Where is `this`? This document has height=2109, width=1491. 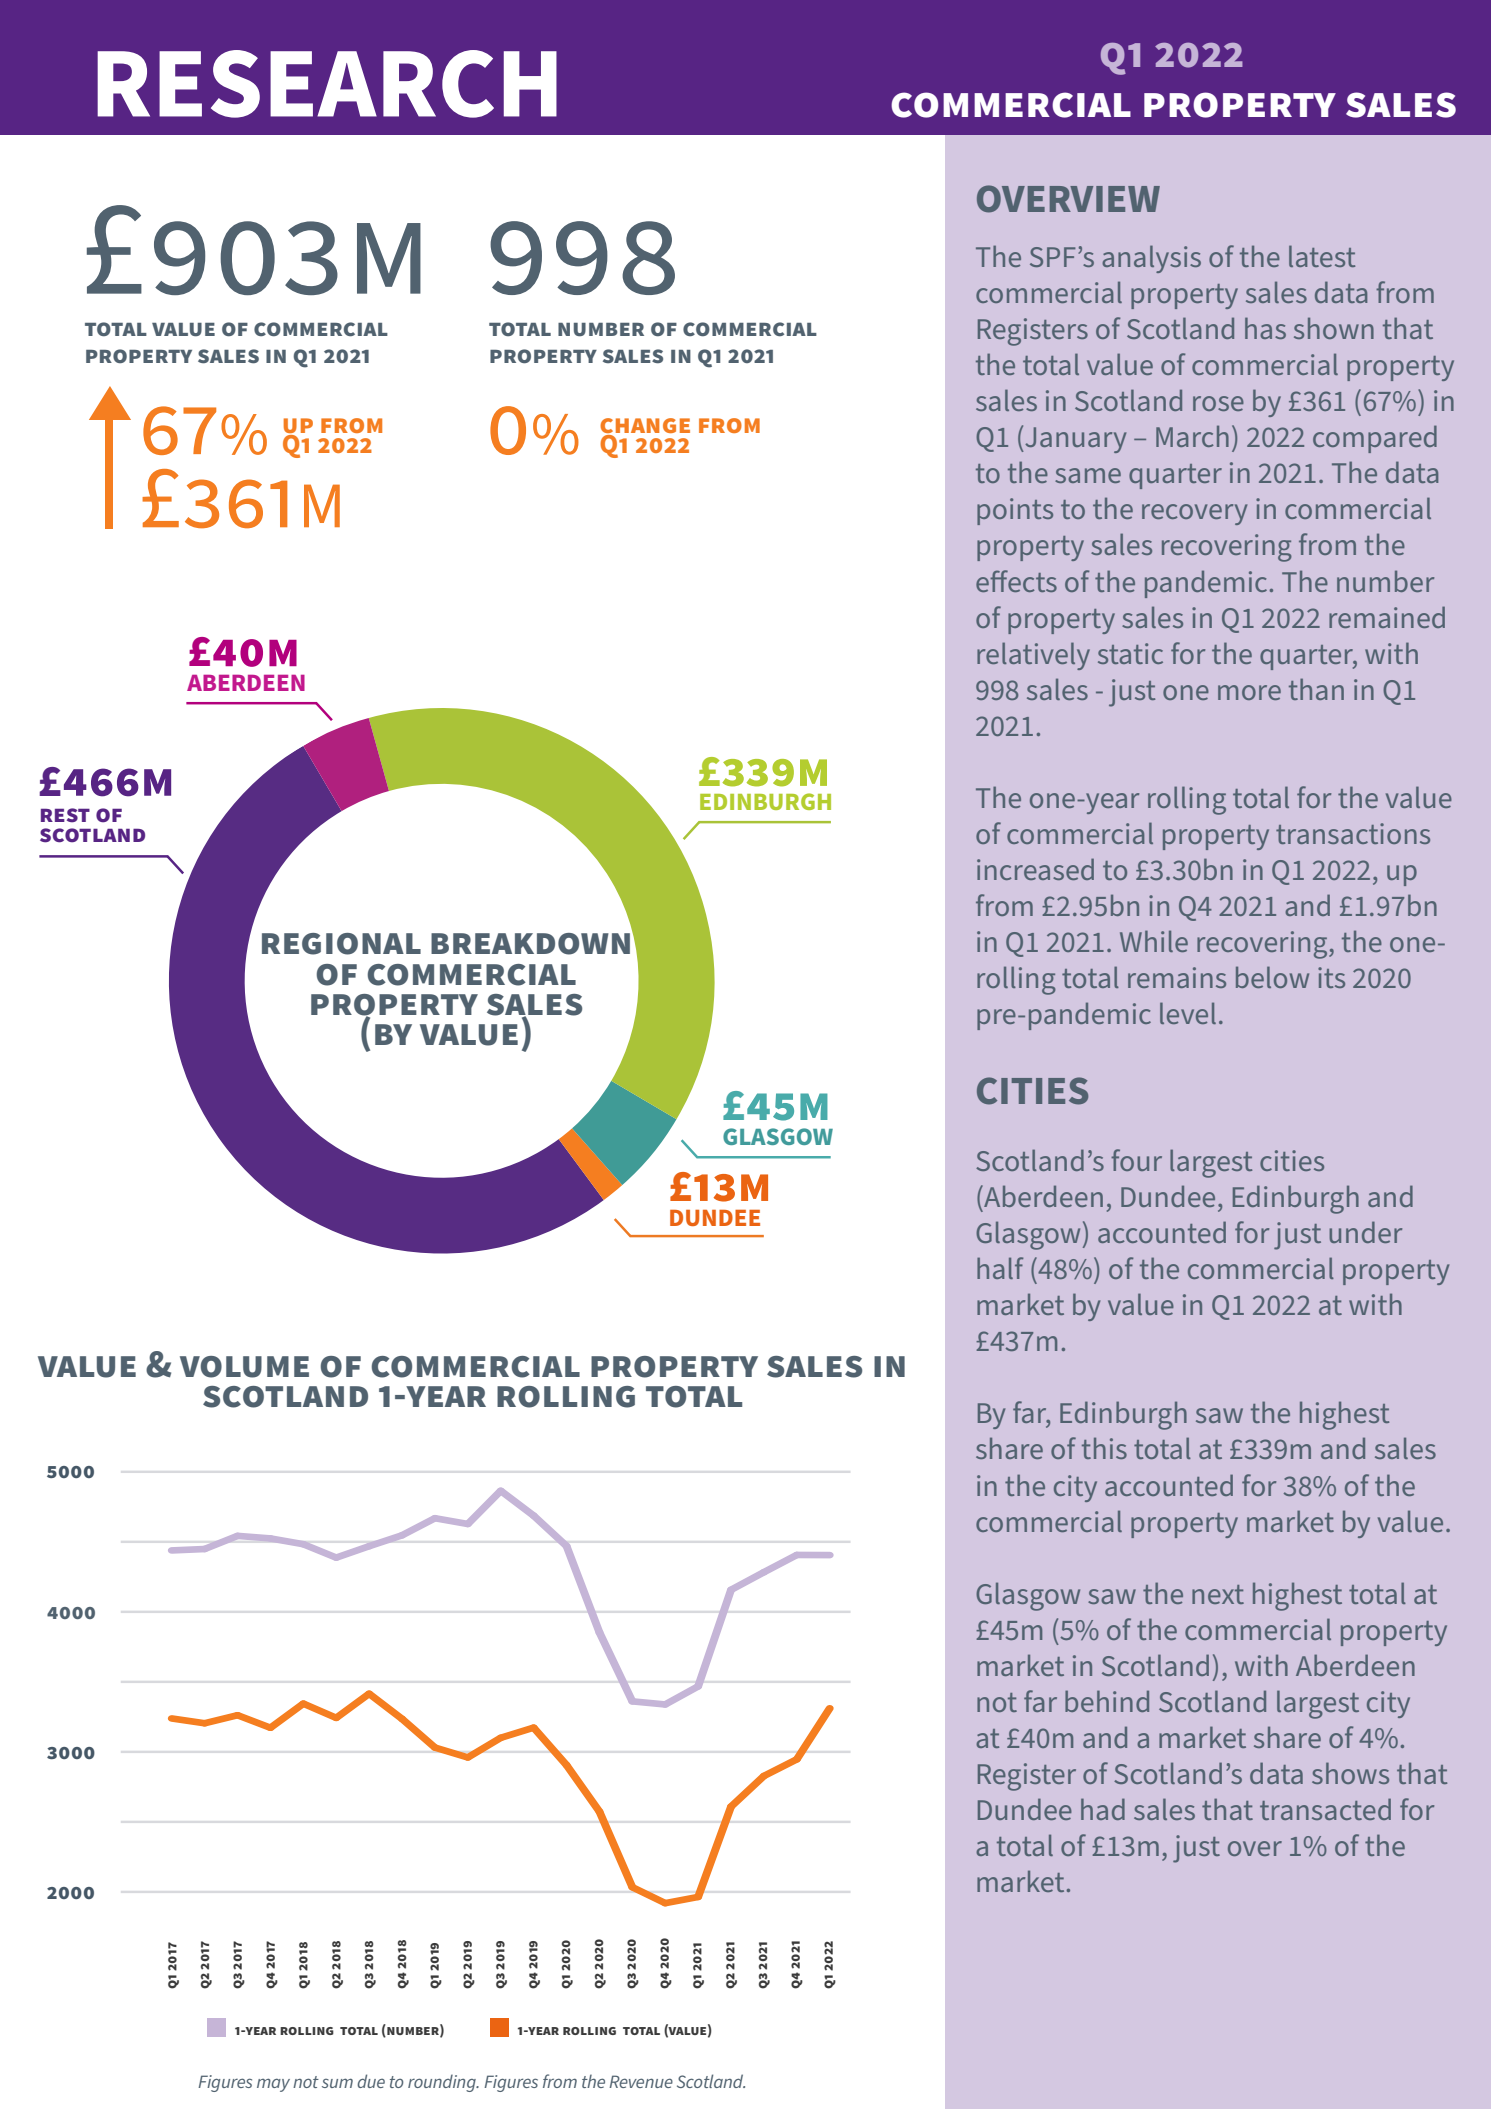
this is located at coordinates (1104, 1448).
